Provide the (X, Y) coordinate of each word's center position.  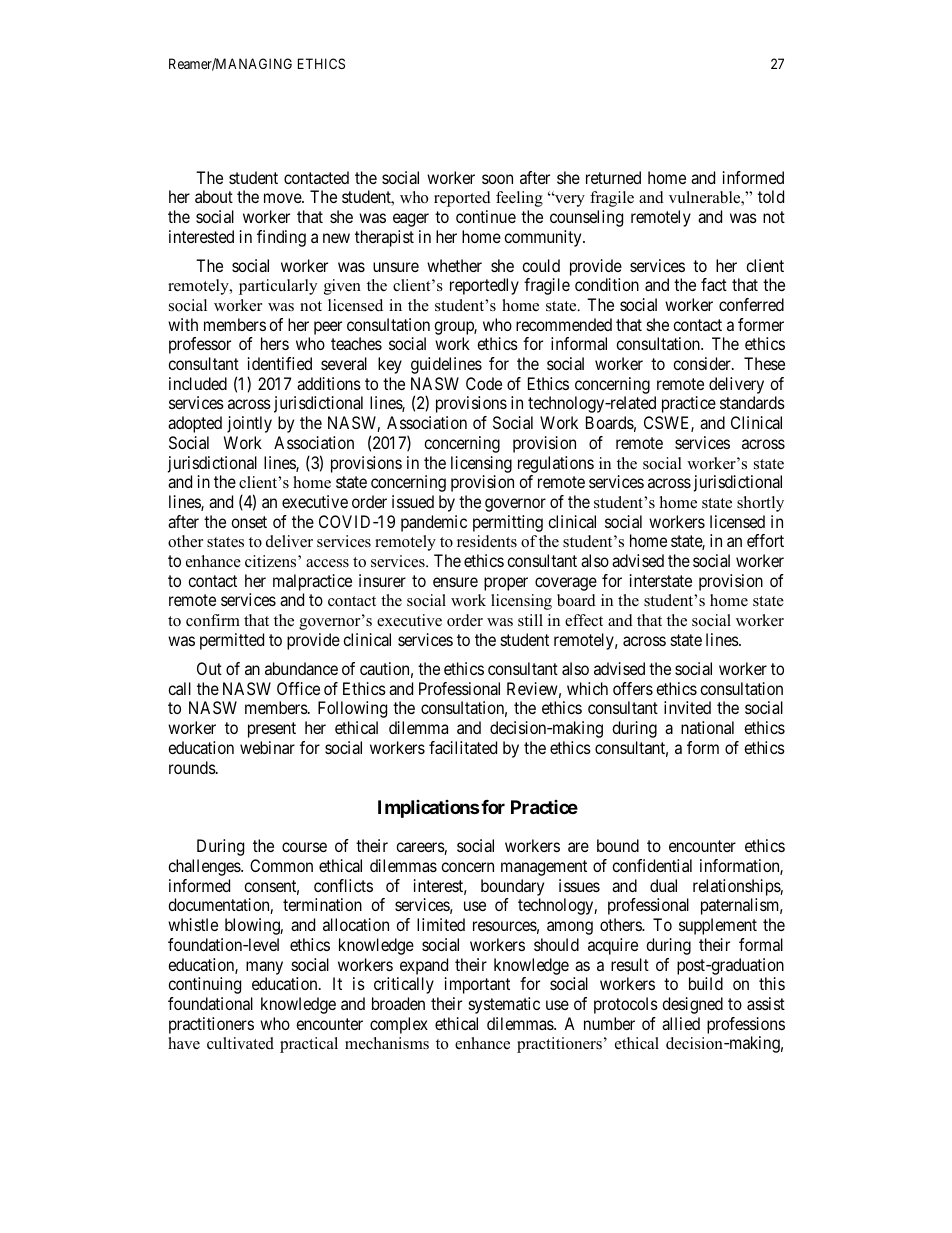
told (771, 196)
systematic (504, 1005)
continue (486, 216)
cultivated (240, 1043)
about (214, 196)
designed (692, 1005)
